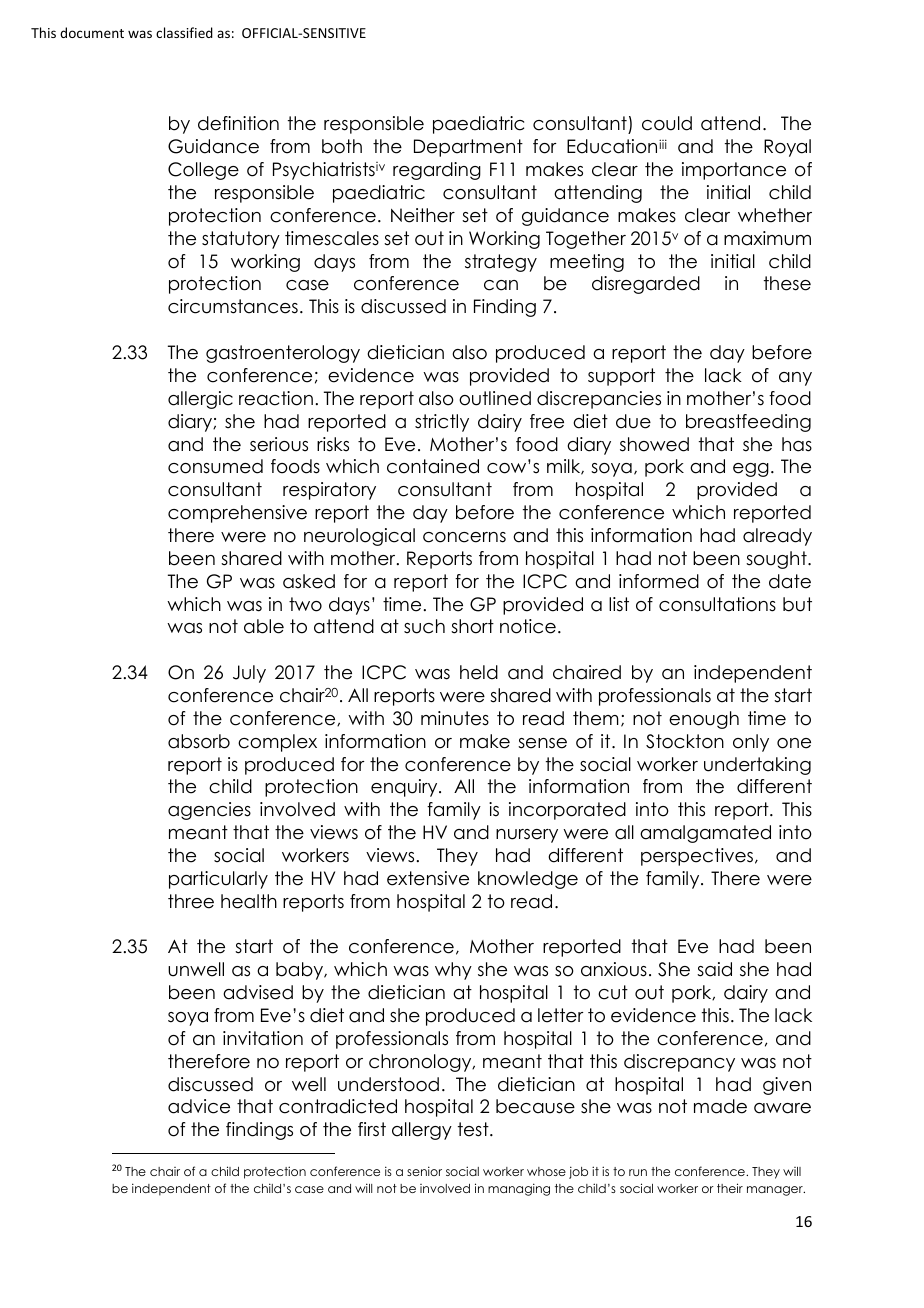  What do you see at coordinates (424, 1171) in the screenshot?
I see `senior` at bounding box center [424, 1171].
